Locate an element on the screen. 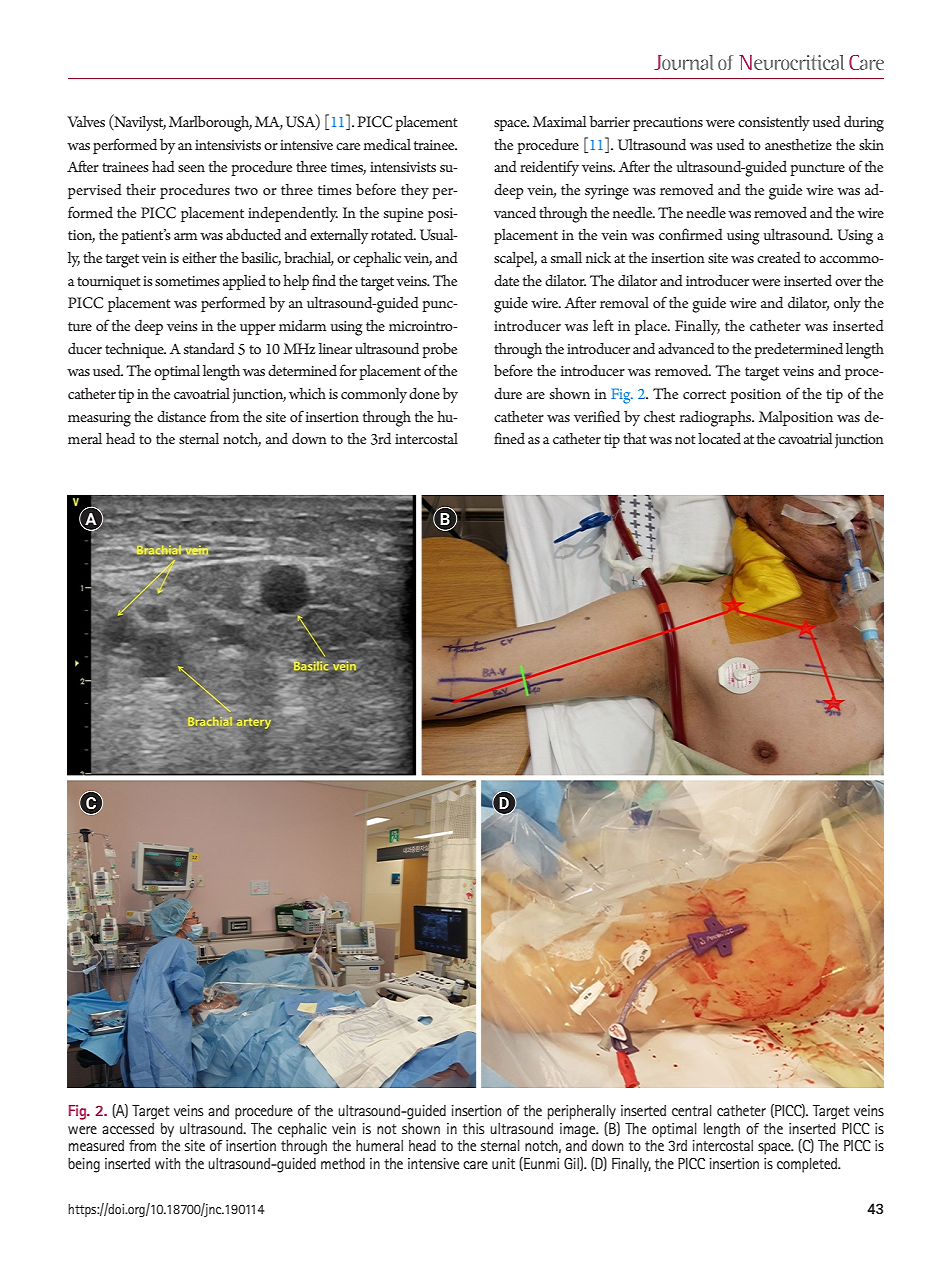  anesthetize is located at coordinates (798, 144).
